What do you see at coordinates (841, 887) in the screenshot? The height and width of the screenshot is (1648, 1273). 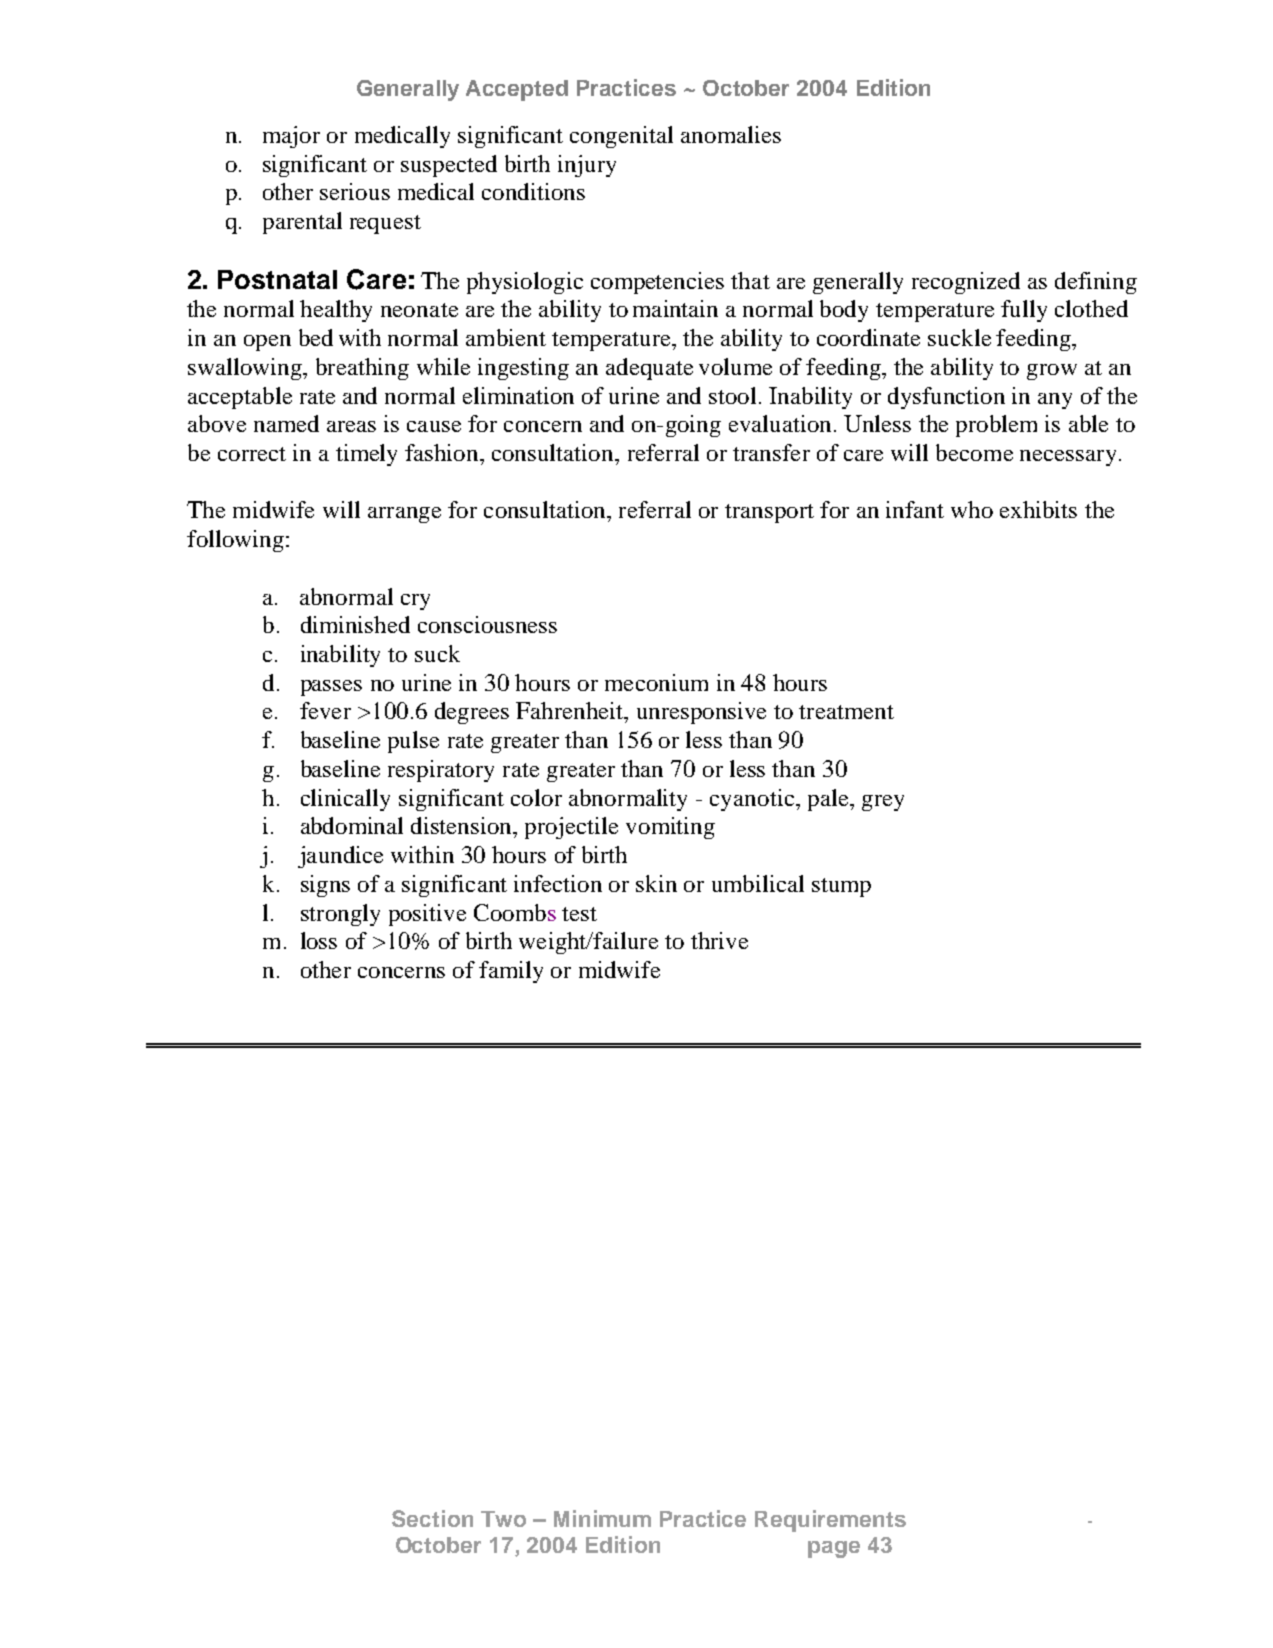 I see `stump` at bounding box center [841, 887].
